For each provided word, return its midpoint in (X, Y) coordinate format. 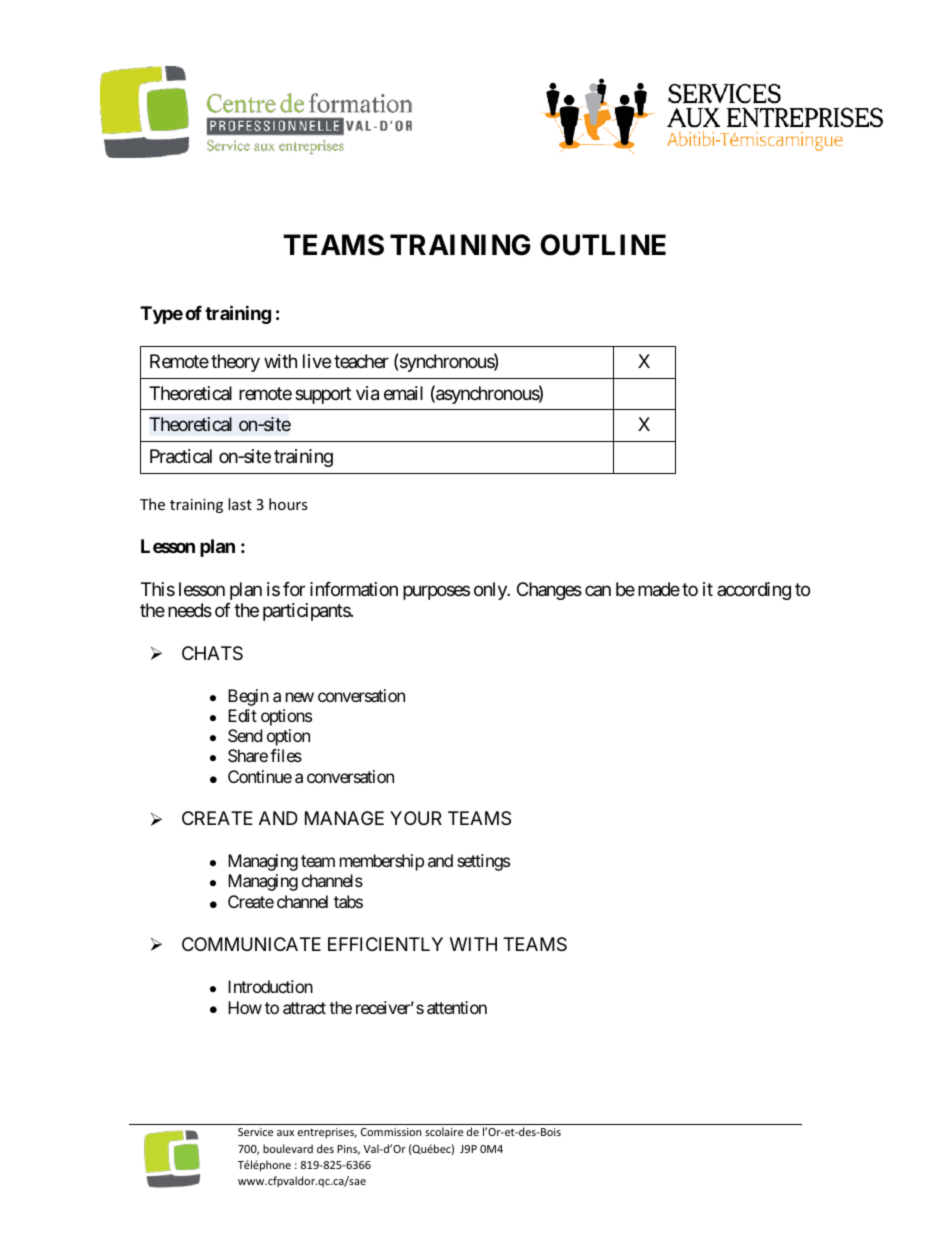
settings (483, 862)
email (403, 393)
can (598, 590)
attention (457, 1007)
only (491, 591)
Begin (248, 697)
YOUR (416, 818)
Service (255, 1132)
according (754, 591)
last (240, 504)
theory (235, 363)
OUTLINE (603, 245)
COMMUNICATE (251, 944)
